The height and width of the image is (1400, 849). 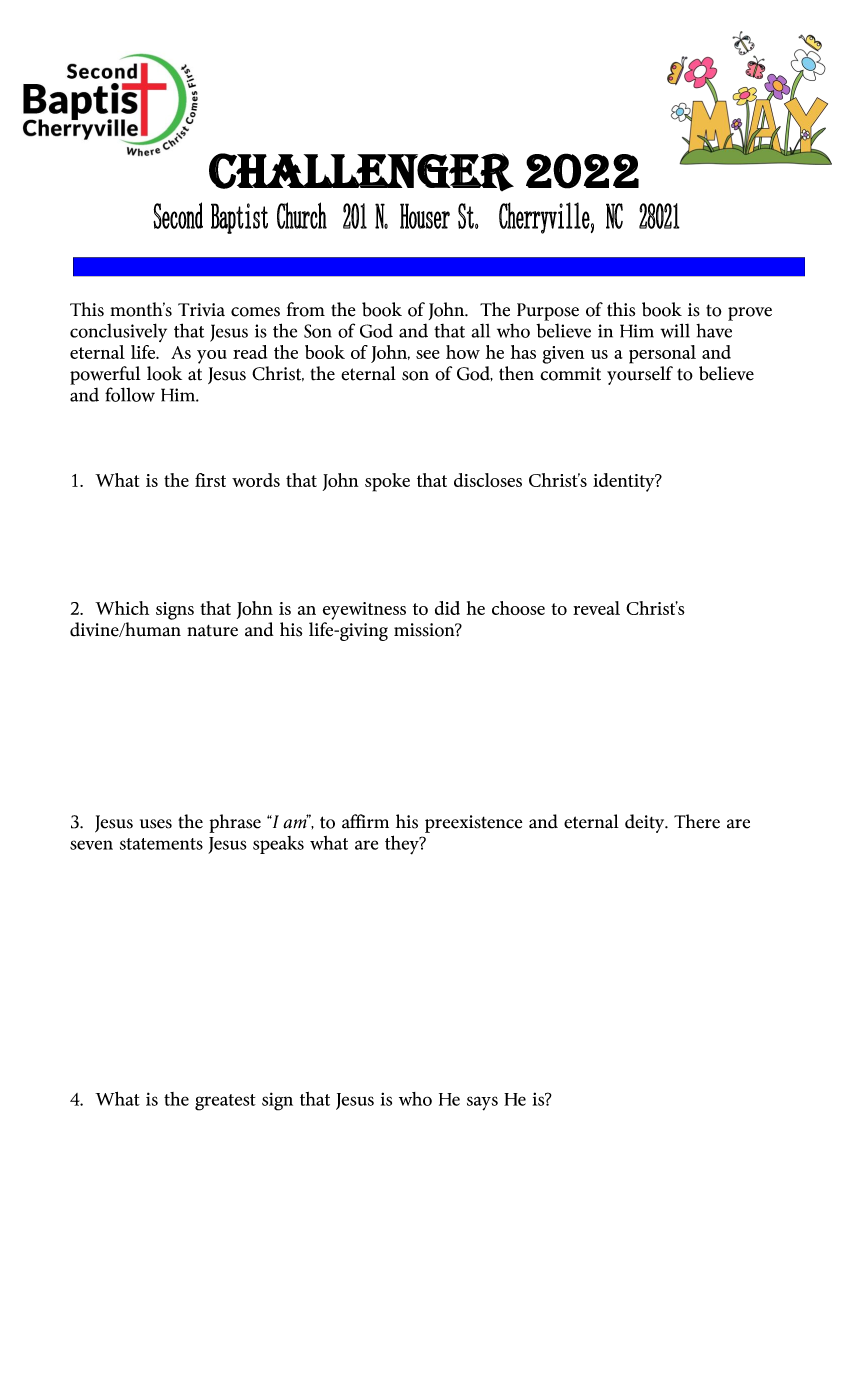 What do you see at coordinates (365, 821) in the image?
I see `affirm` at bounding box center [365, 821].
